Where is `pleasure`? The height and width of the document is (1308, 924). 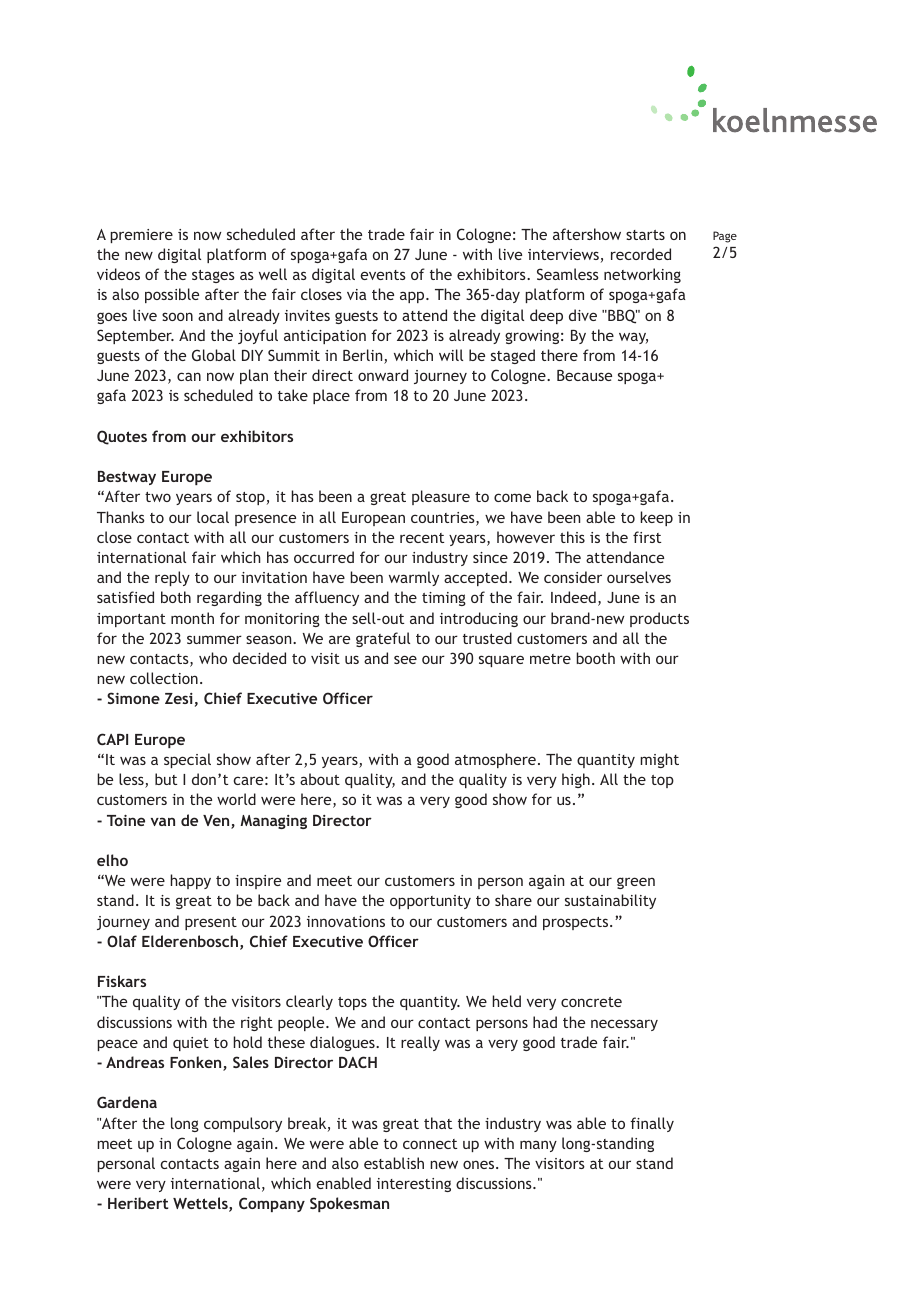 pleasure is located at coordinates (441, 497).
